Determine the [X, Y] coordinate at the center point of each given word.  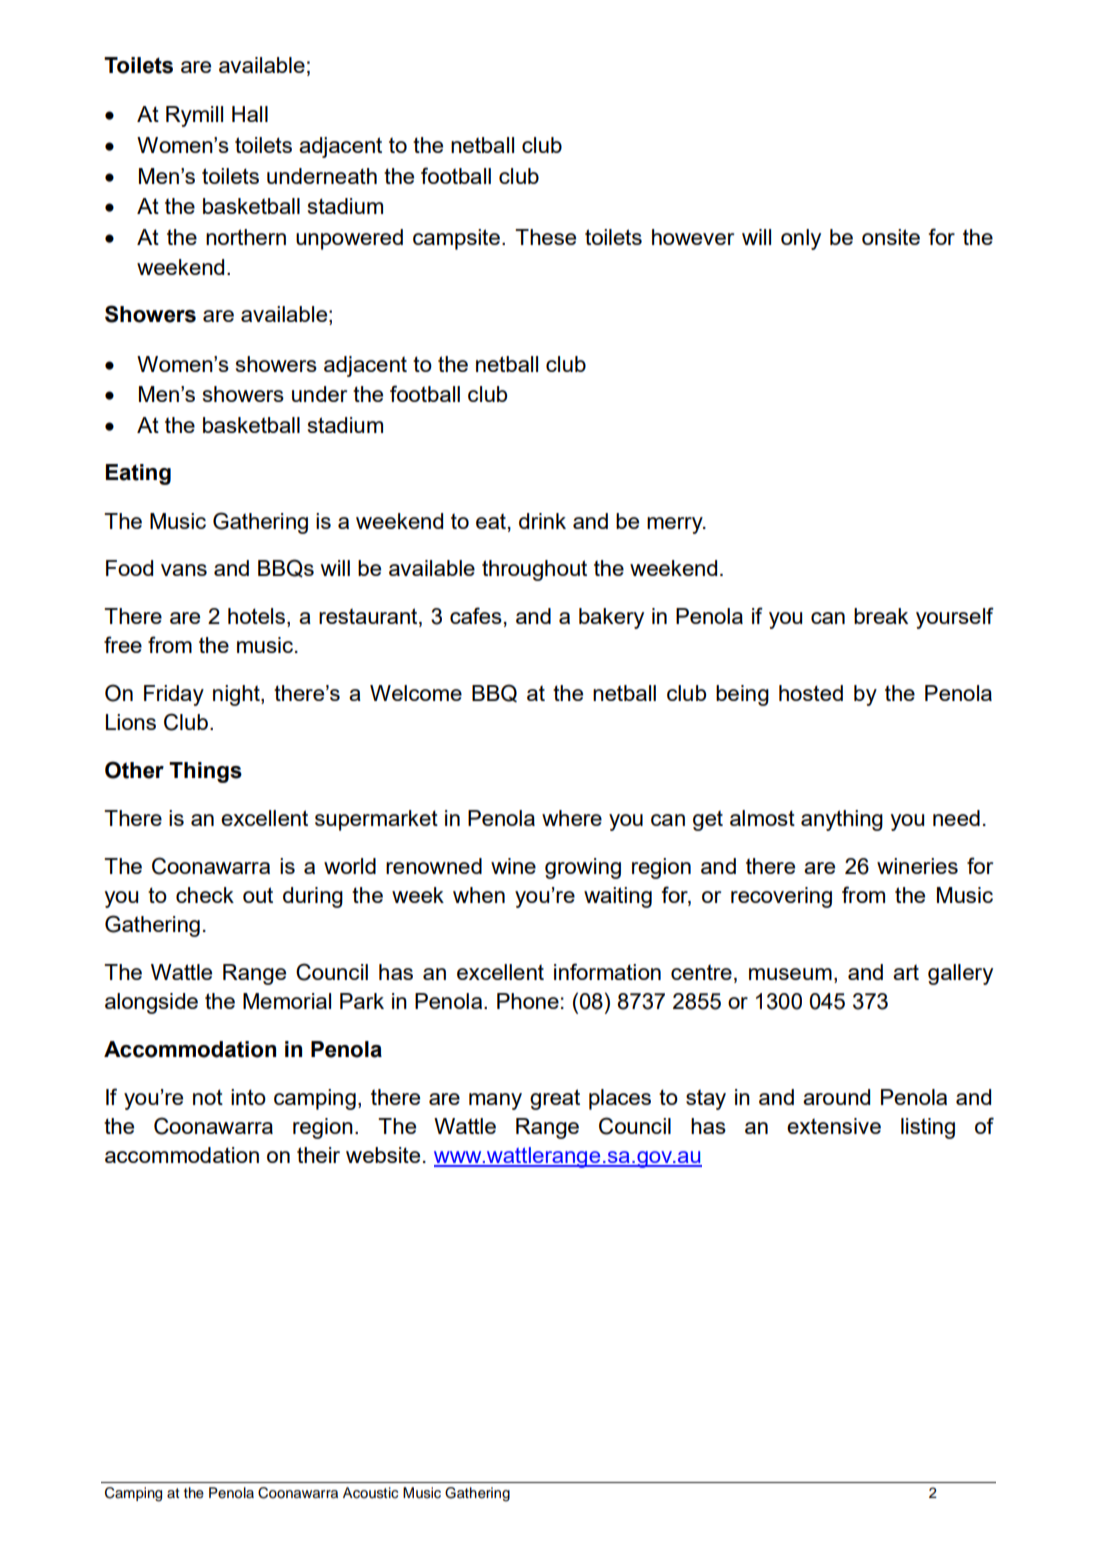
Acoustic [370, 1493]
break [881, 616]
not [208, 1097]
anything [842, 820]
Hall [250, 114]
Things [205, 772]
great [555, 1099]
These [545, 237]
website [383, 1155]
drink [542, 521]
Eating [138, 474]
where [572, 818]
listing [928, 1128]
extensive [834, 1126]
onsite [891, 237]
